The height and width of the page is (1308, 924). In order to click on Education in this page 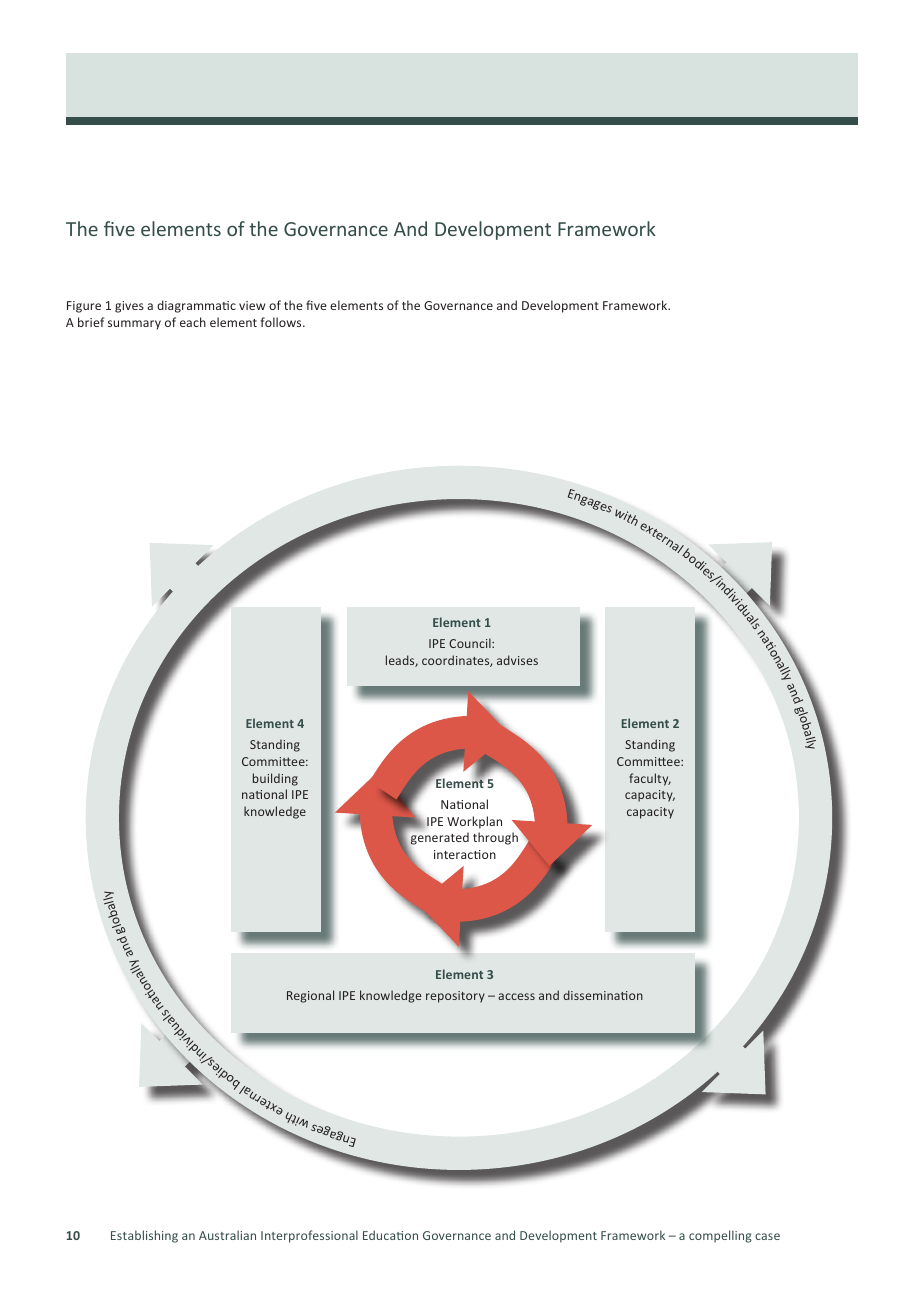, I will do `click(390, 1235)`.
